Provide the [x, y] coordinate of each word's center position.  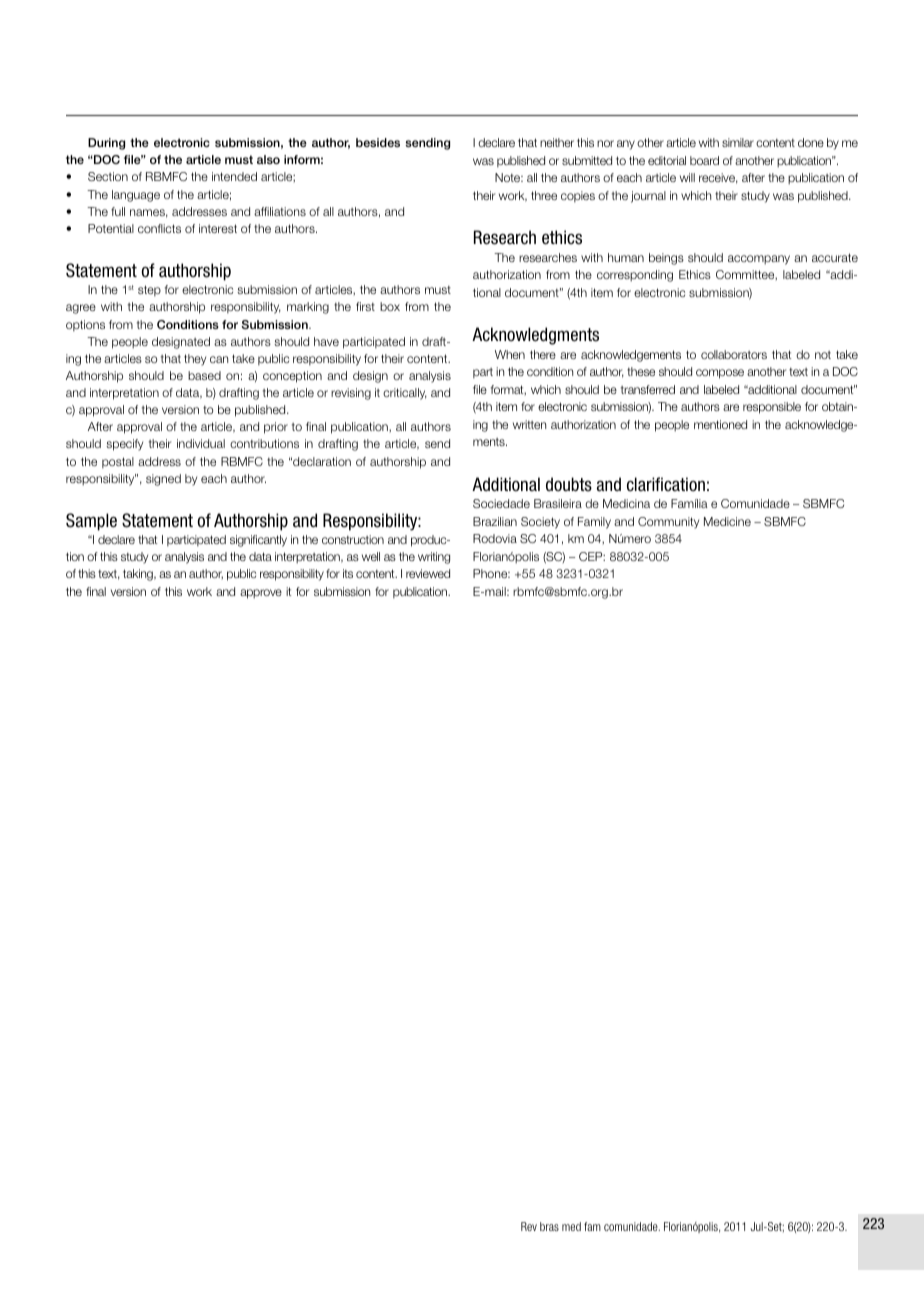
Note [509, 177]
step [149, 290]
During [106, 144]
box [390, 306]
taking [139, 575]
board [704, 160]
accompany [759, 260]
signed [163, 480]
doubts [569, 484]
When [510, 354]
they [195, 360]
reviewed [428, 573]
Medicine [727, 521]
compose [720, 374]
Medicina [626, 503]
